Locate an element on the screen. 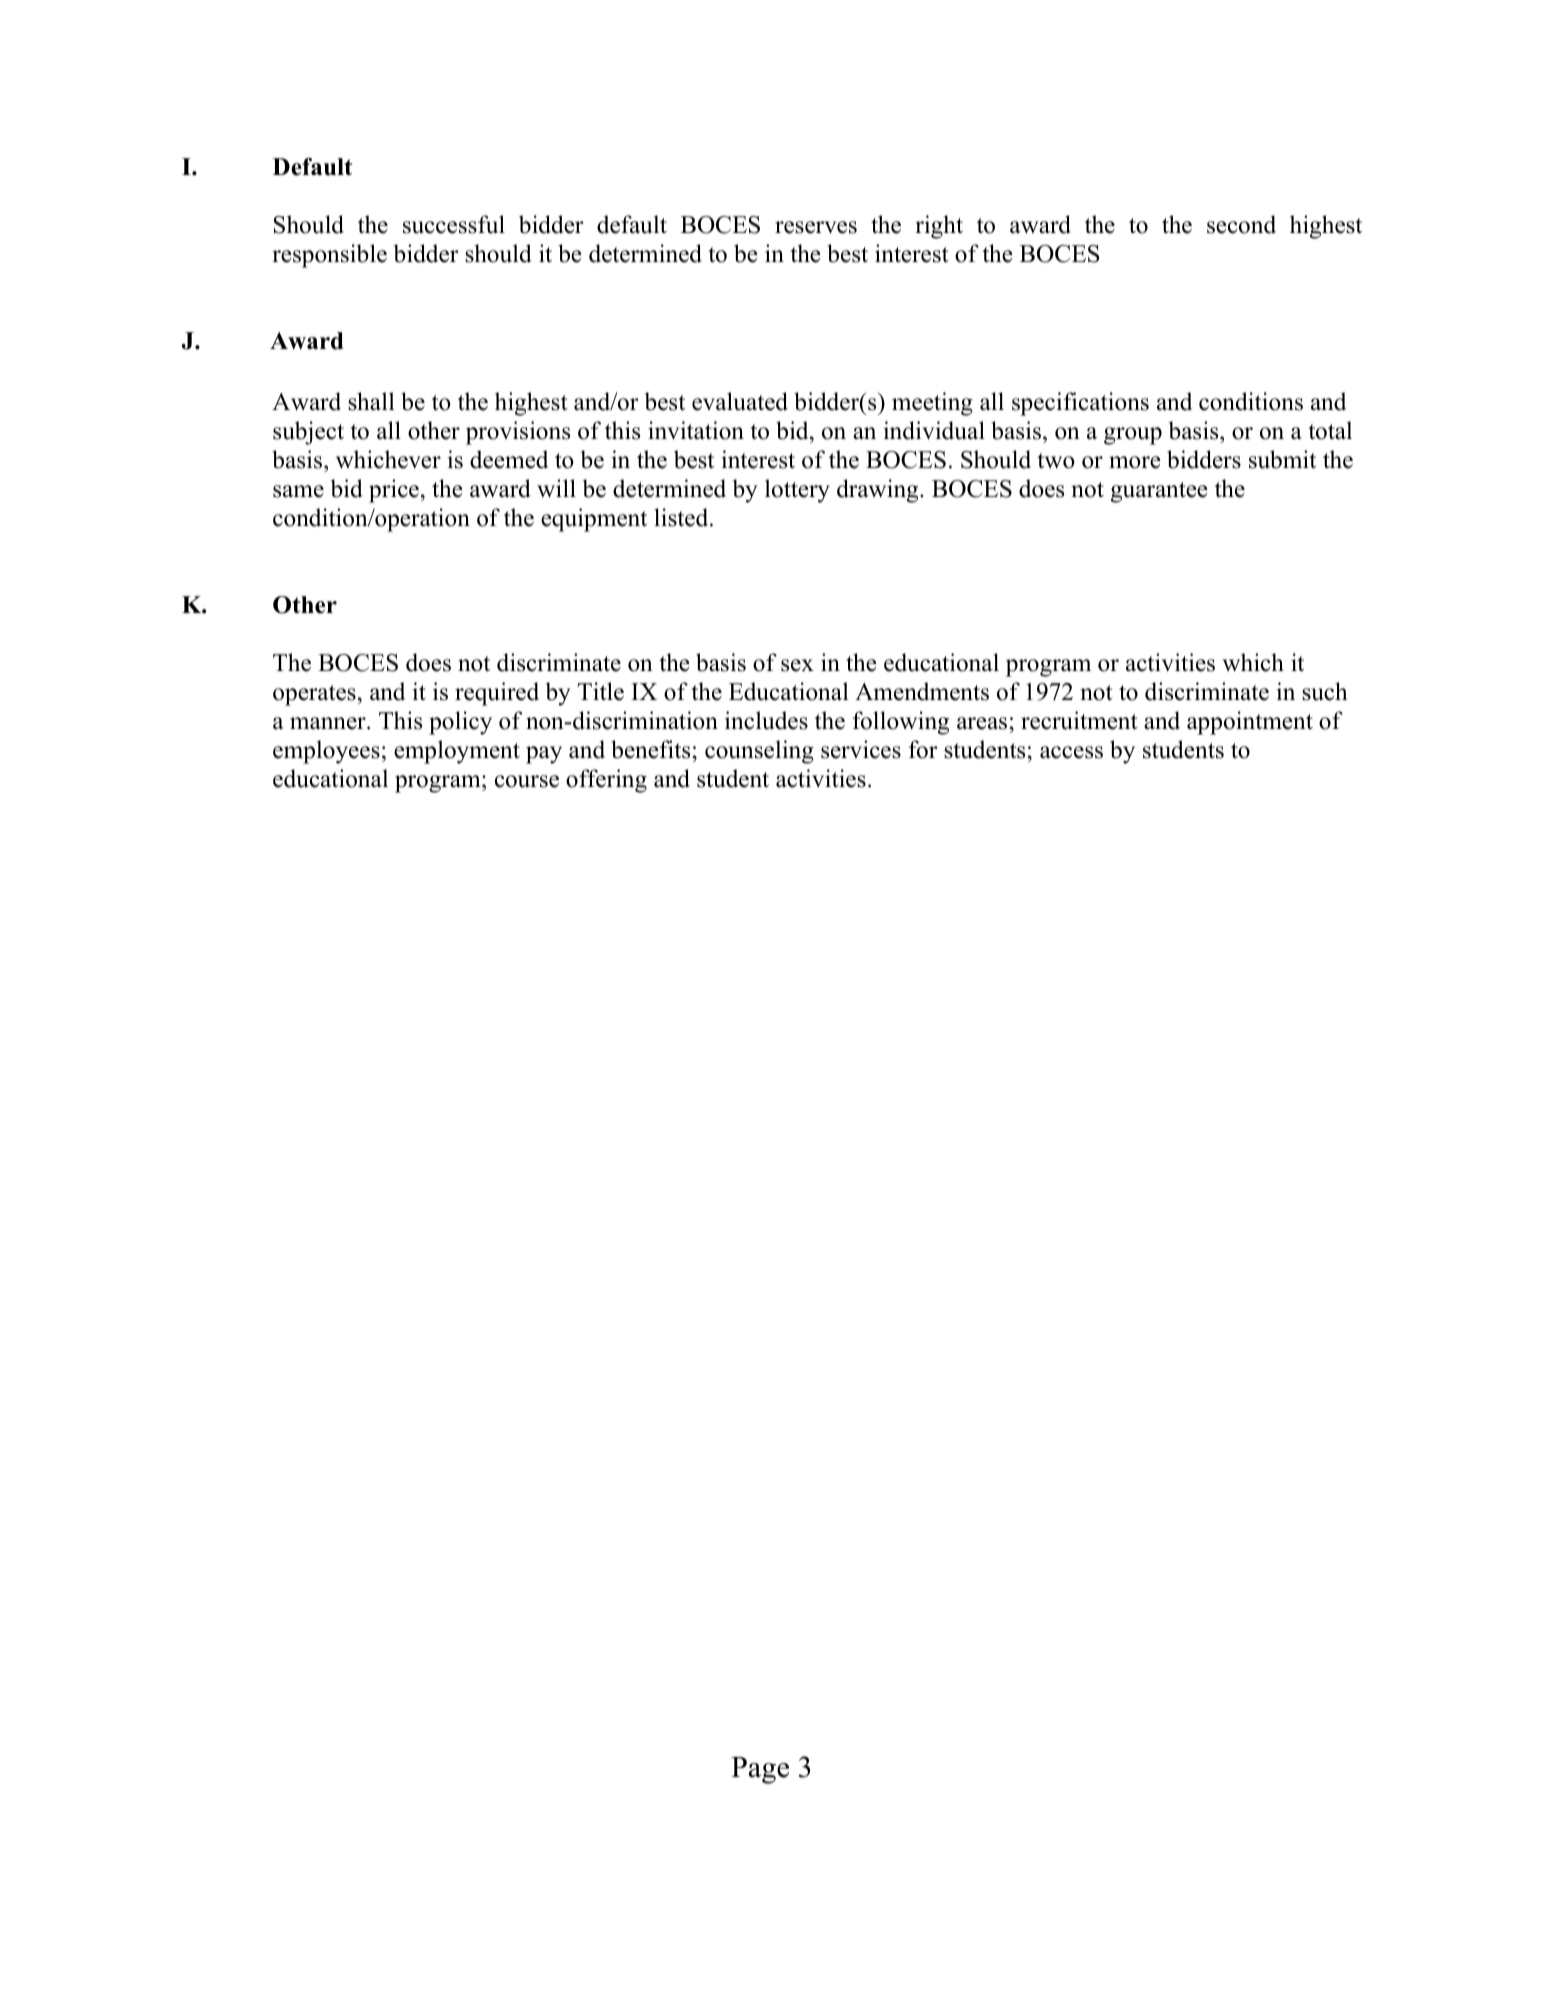  counseling is located at coordinates (759, 752).
